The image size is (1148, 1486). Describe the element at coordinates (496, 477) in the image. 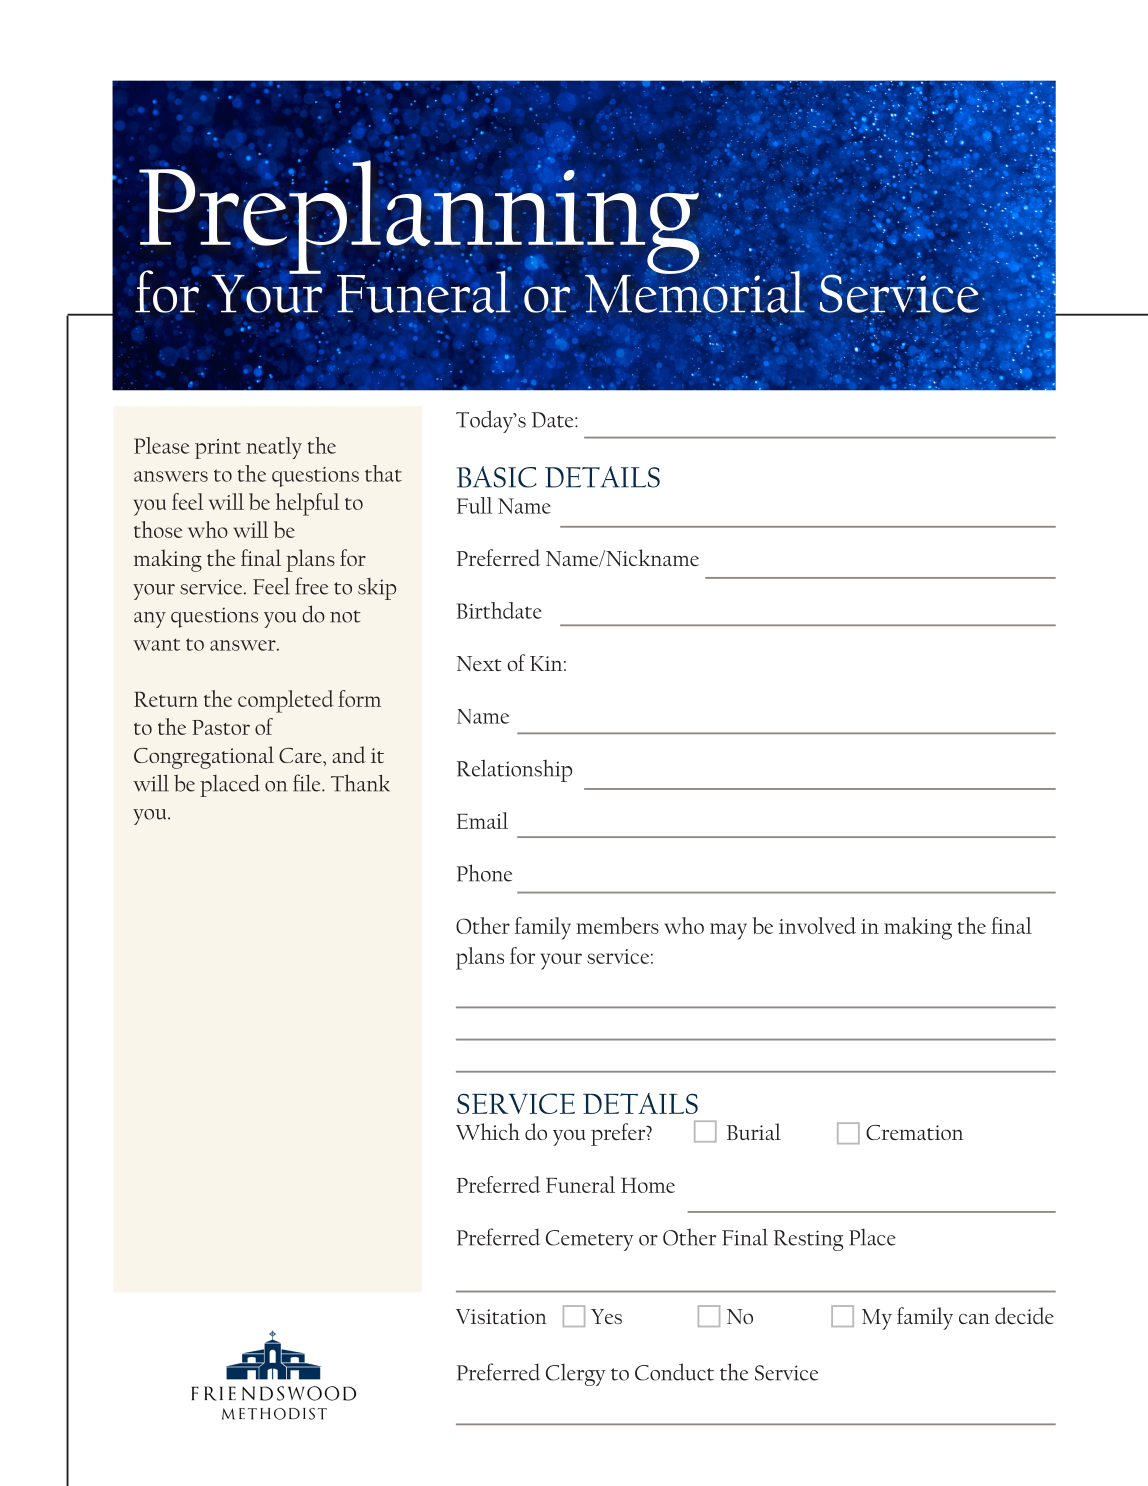

I see `BASIC` at that location.
